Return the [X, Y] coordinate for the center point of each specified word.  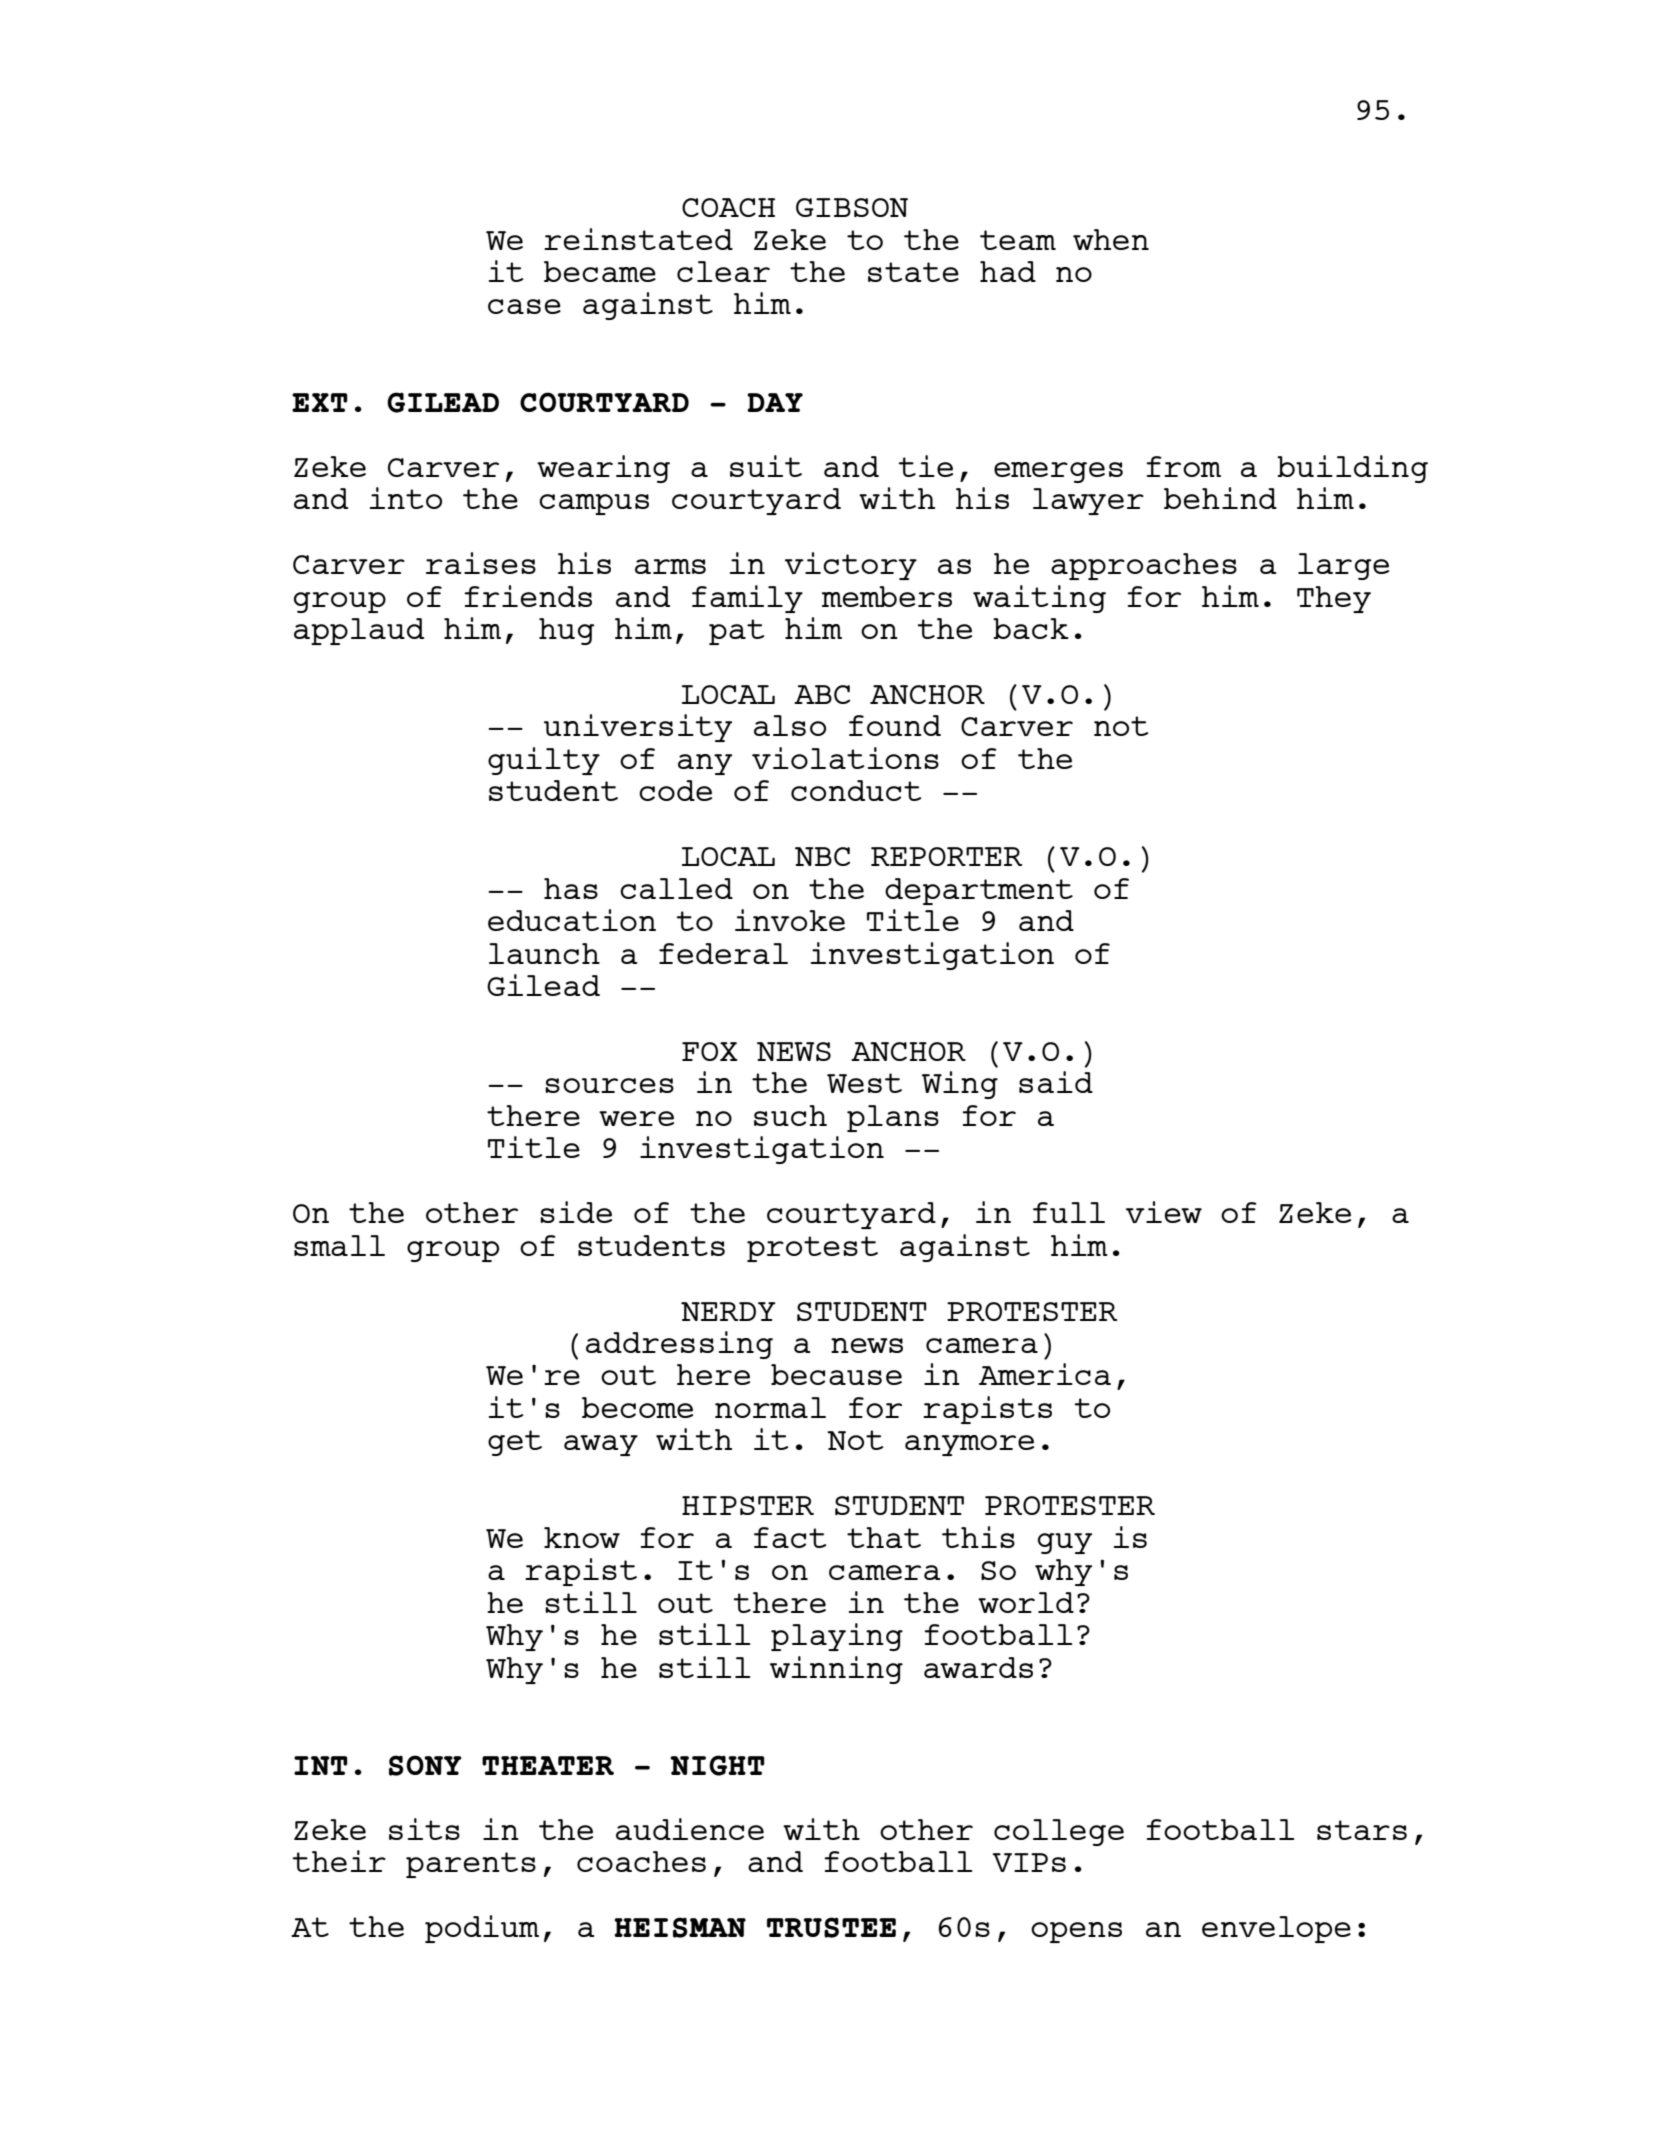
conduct [856, 790]
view [1164, 1212]
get [515, 1443]
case [524, 306]
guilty [544, 761]
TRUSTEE [831, 1927]
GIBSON [852, 207]
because [836, 1374]
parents [471, 1865]
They [1334, 599]
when [1111, 239]
